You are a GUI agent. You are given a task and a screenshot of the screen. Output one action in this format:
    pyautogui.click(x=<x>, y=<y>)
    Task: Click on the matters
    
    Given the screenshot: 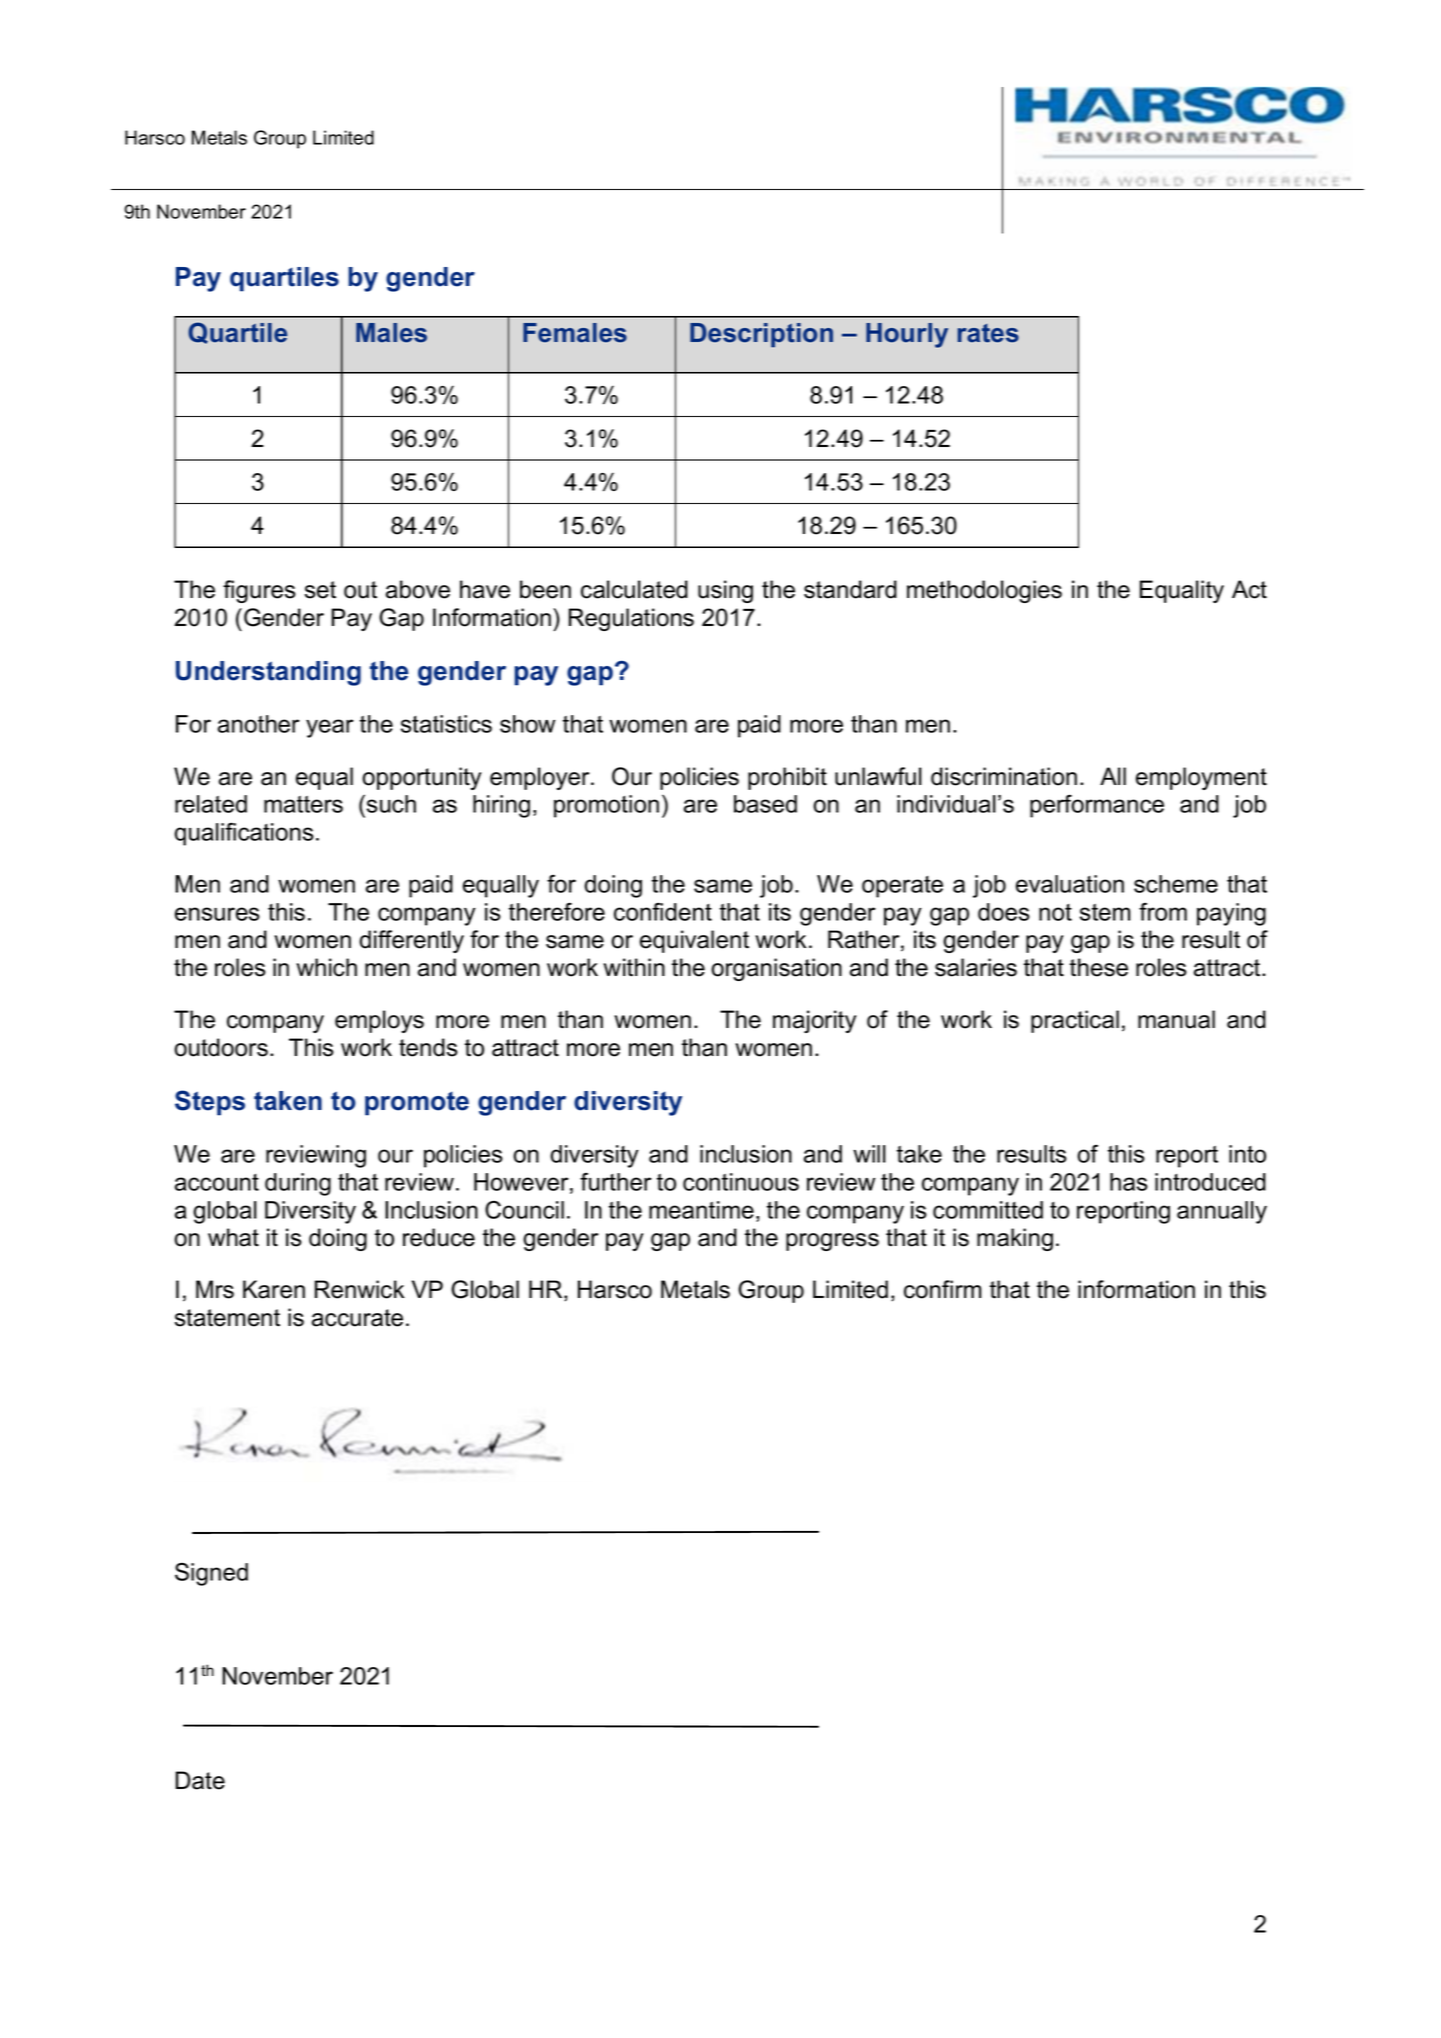 What is the action you would take?
    pyautogui.click(x=303, y=804)
